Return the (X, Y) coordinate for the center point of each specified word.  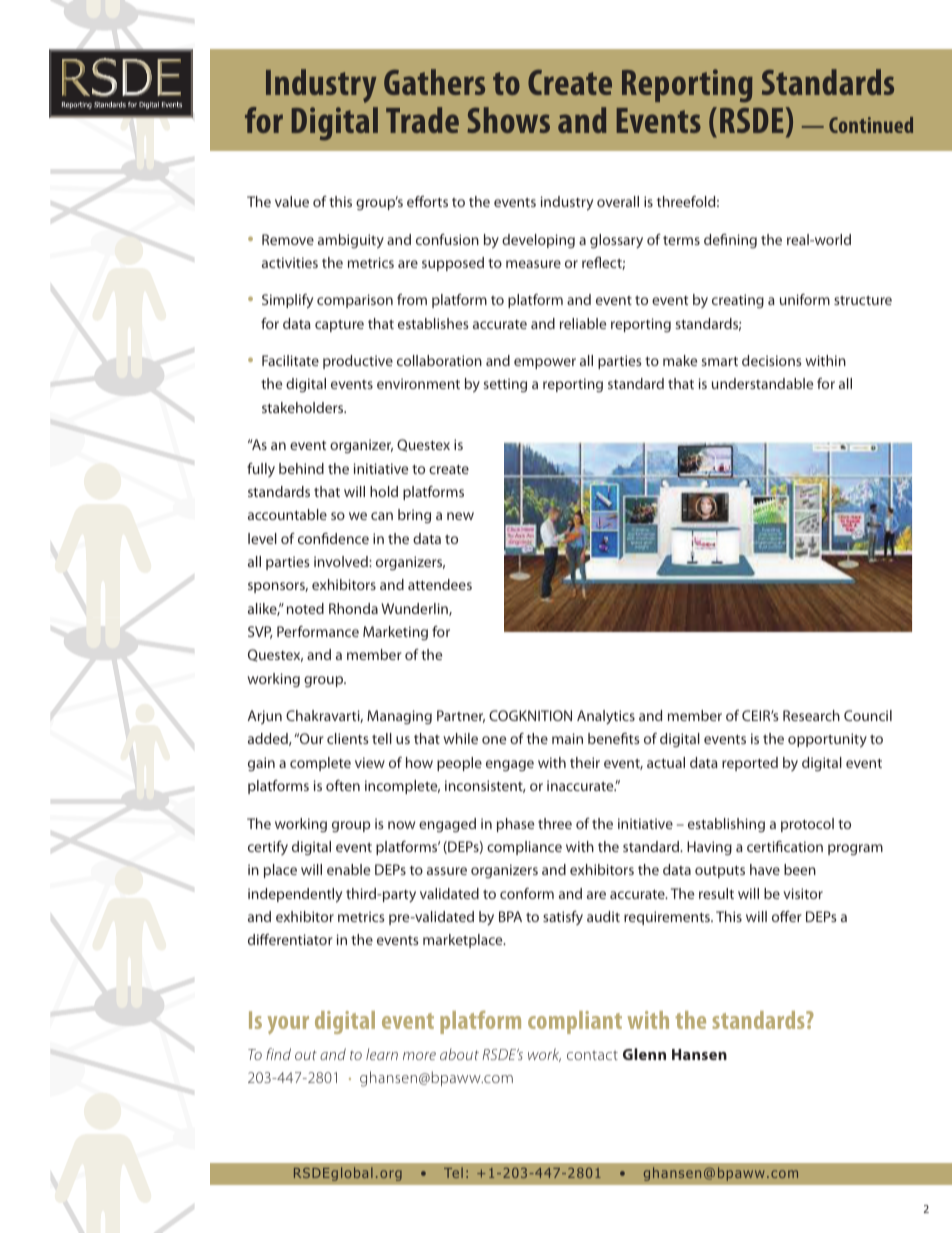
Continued (871, 125)
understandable (762, 383)
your (288, 1025)
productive (358, 362)
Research (811, 715)
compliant (575, 1022)
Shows (508, 120)
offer (787, 916)
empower (545, 363)
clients (348, 738)
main (567, 738)
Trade (422, 120)
